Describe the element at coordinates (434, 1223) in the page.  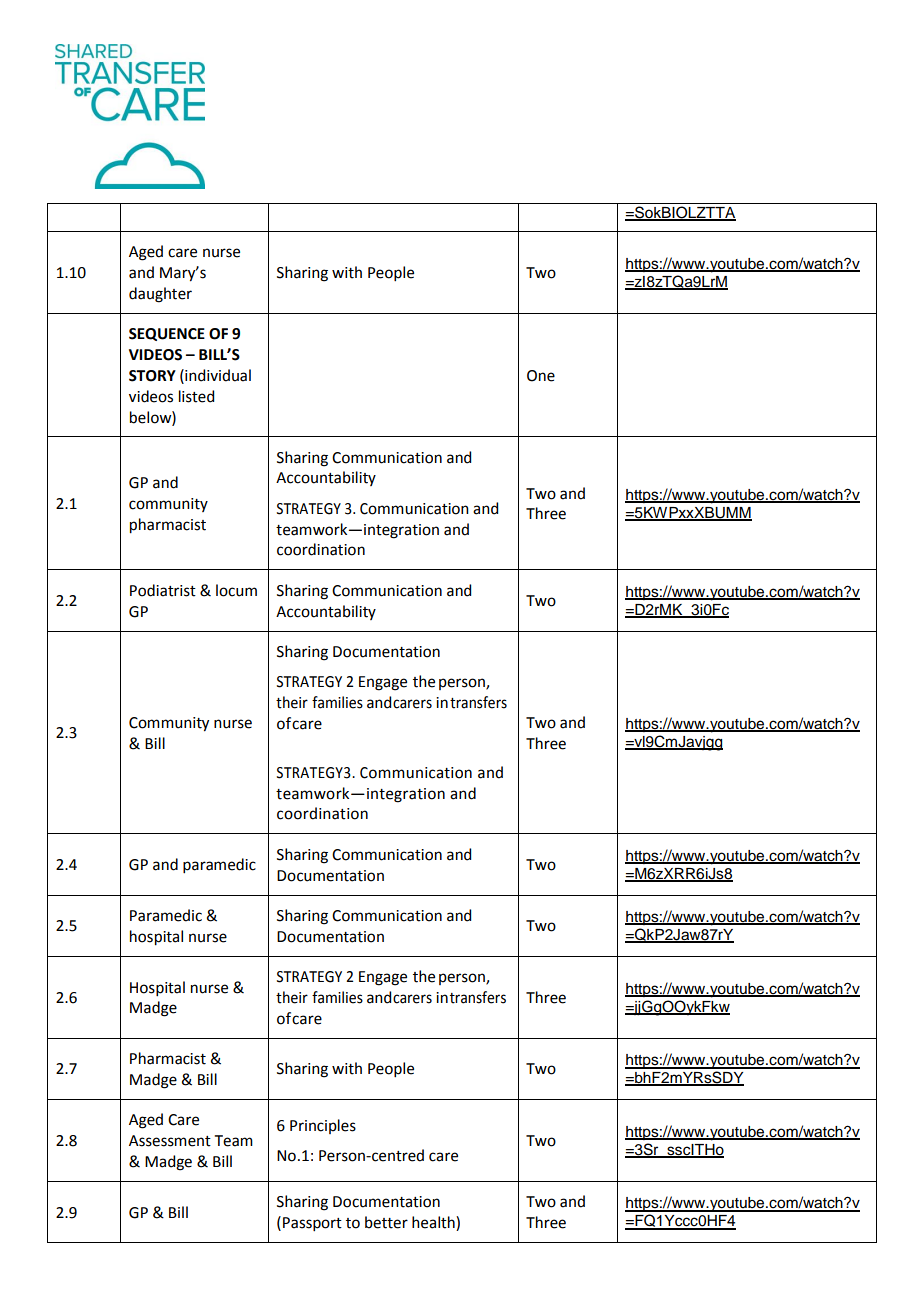
I see `health` at that location.
